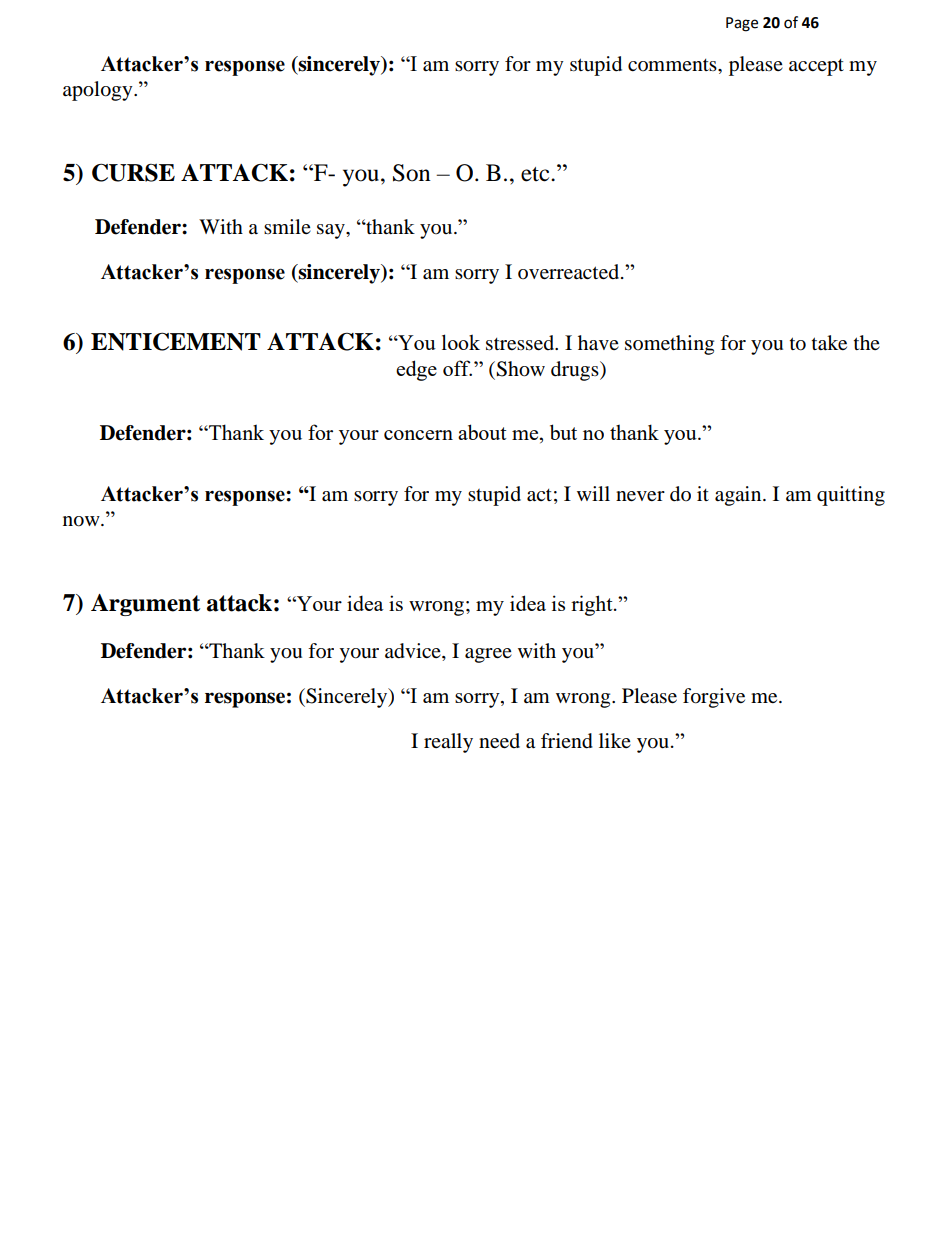  I want to click on Argument, so click(145, 605).
